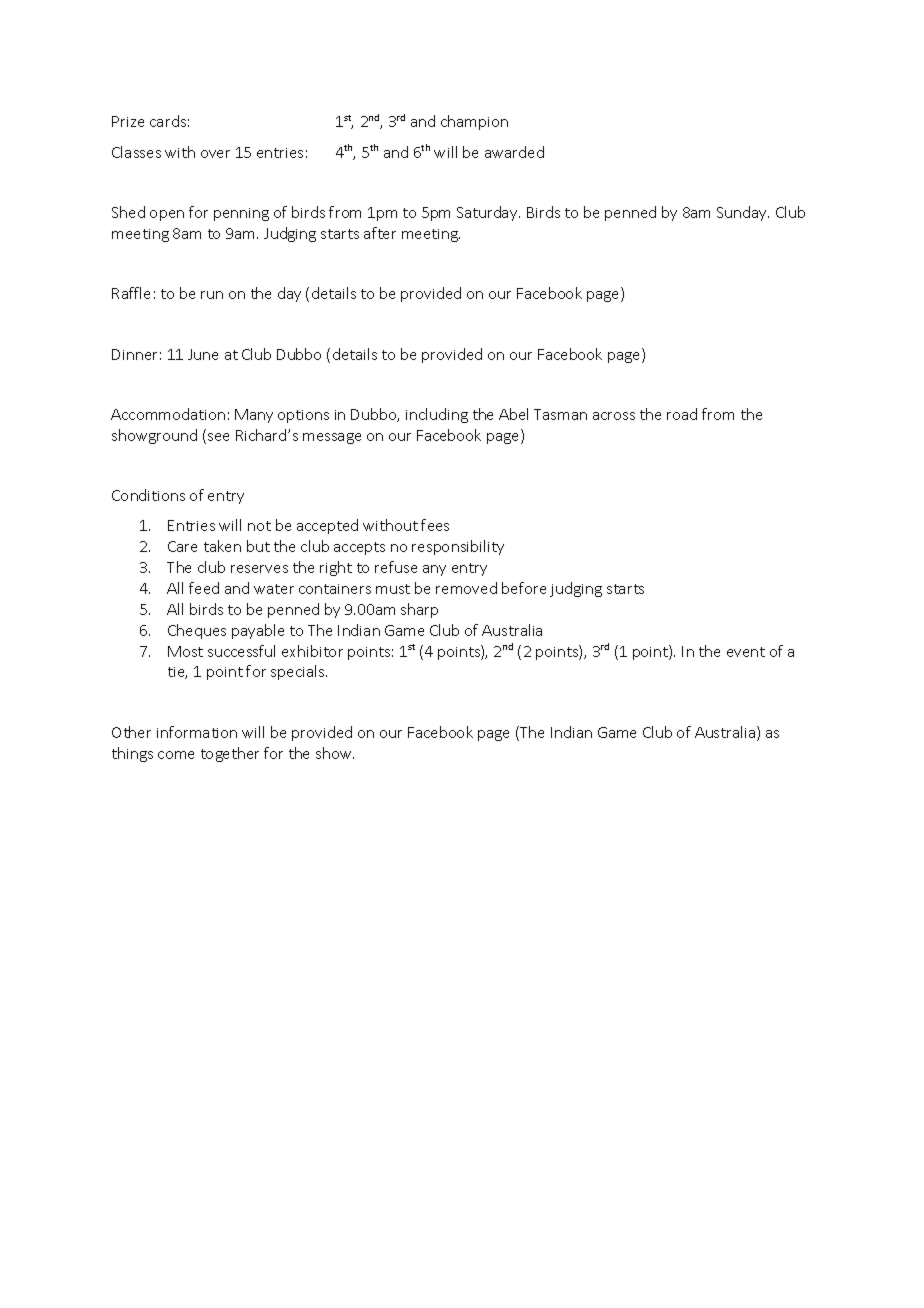 This screenshot has width=924, height=1308. What do you see at coordinates (215, 154) in the screenshot?
I see `over` at bounding box center [215, 154].
